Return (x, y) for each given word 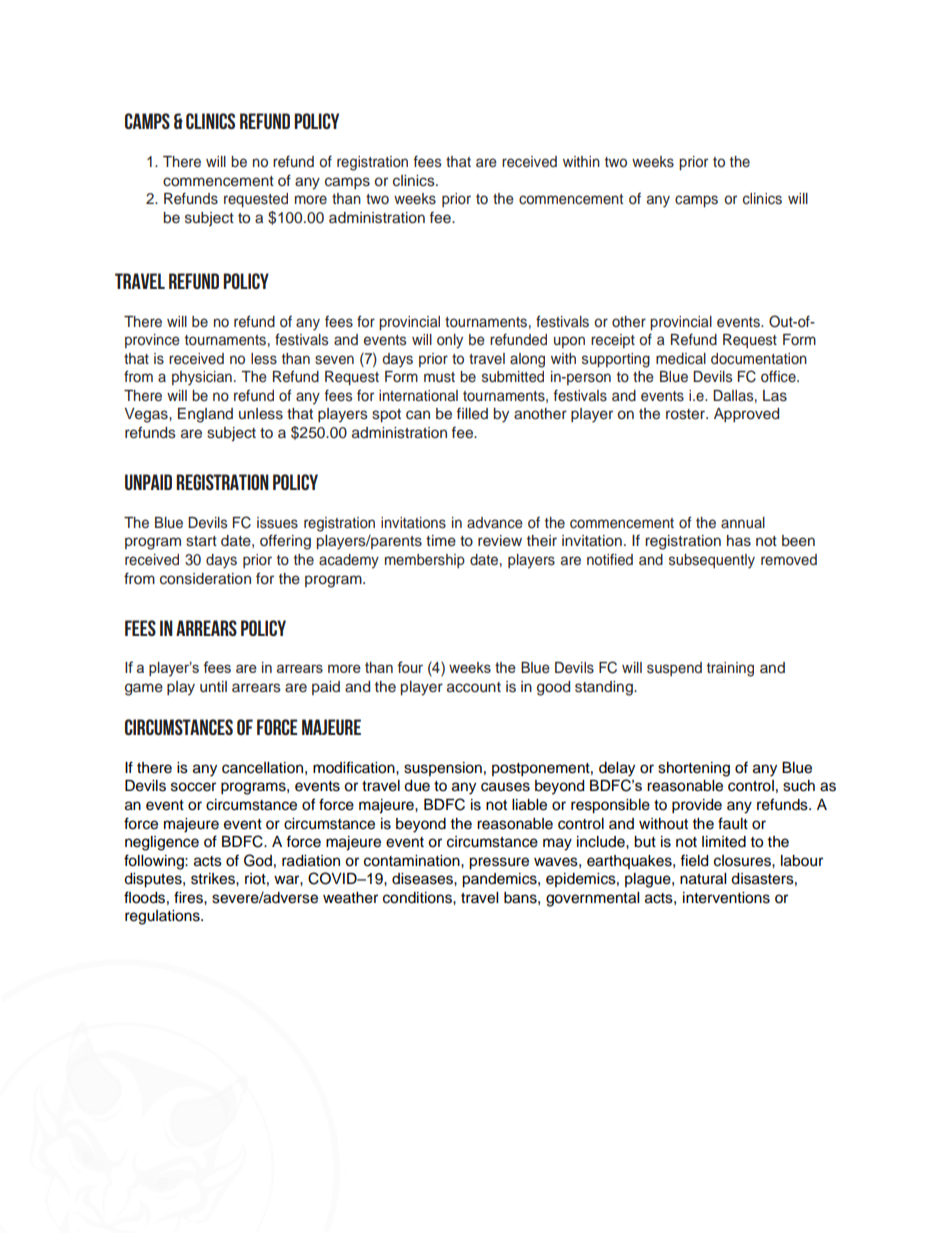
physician (202, 378)
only (450, 341)
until (213, 687)
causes (505, 787)
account (474, 687)
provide (697, 806)
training (730, 669)
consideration (205, 579)
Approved (746, 415)
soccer (193, 787)
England (205, 415)
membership (425, 561)
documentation (759, 359)
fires (189, 897)
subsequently (712, 561)
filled (472, 413)
